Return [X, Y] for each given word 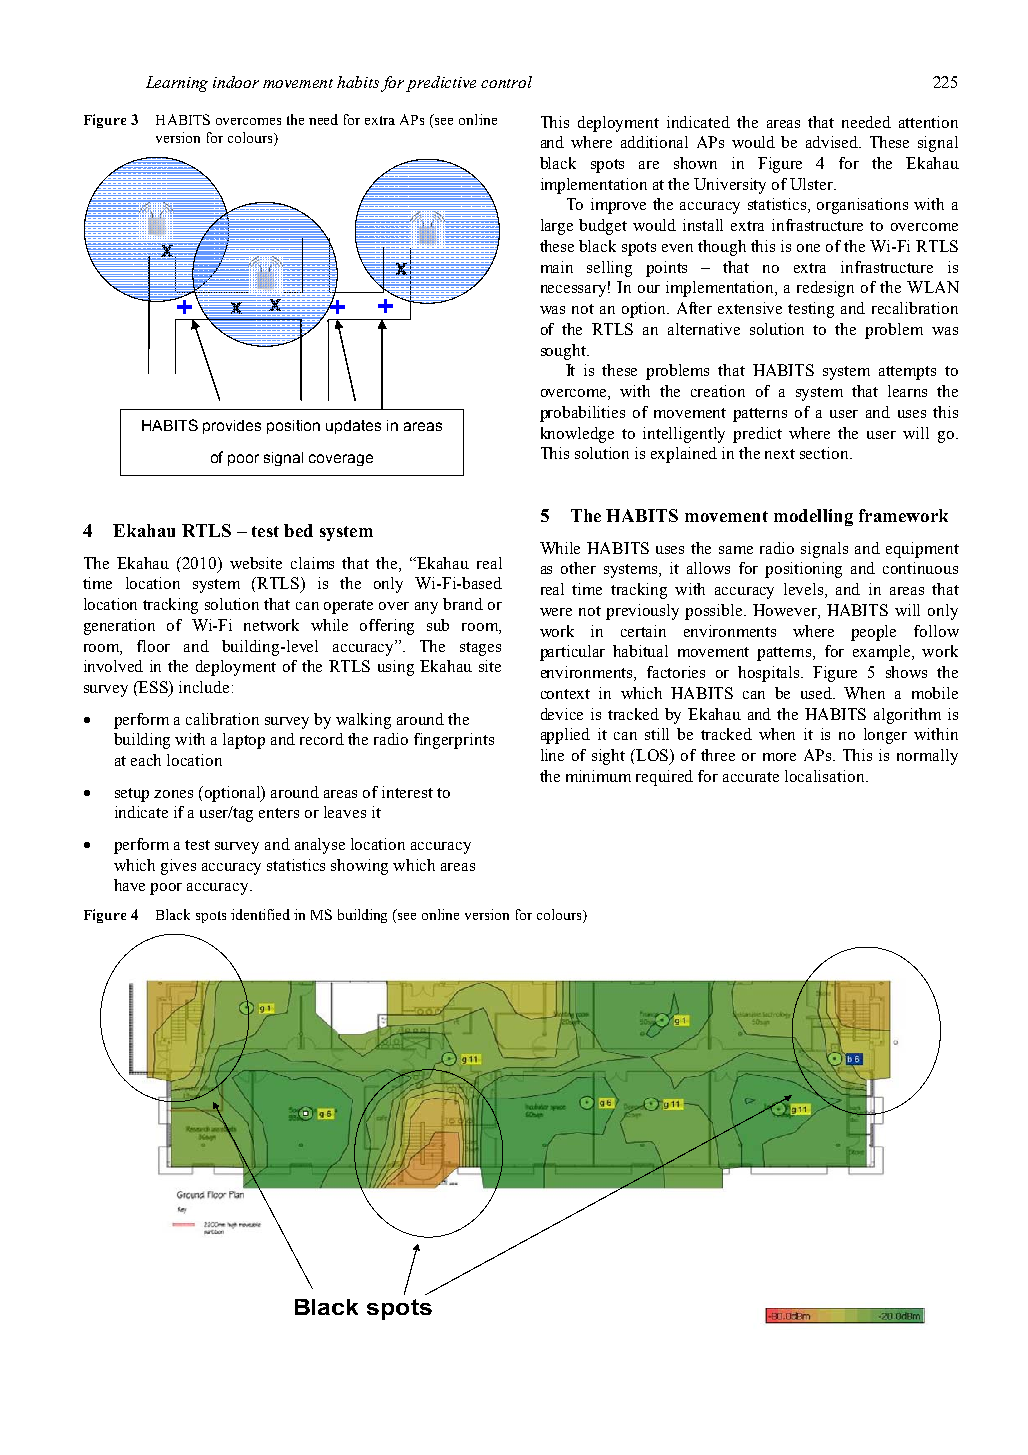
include [204, 687]
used [818, 693]
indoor [236, 82]
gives [178, 867]
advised [833, 142]
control [506, 82]
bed [298, 530]
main [557, 267]
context [565, 694]
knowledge [577, 435]
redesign [825, 289]
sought [564, 352]
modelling [813, 517]
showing [359, 867]
